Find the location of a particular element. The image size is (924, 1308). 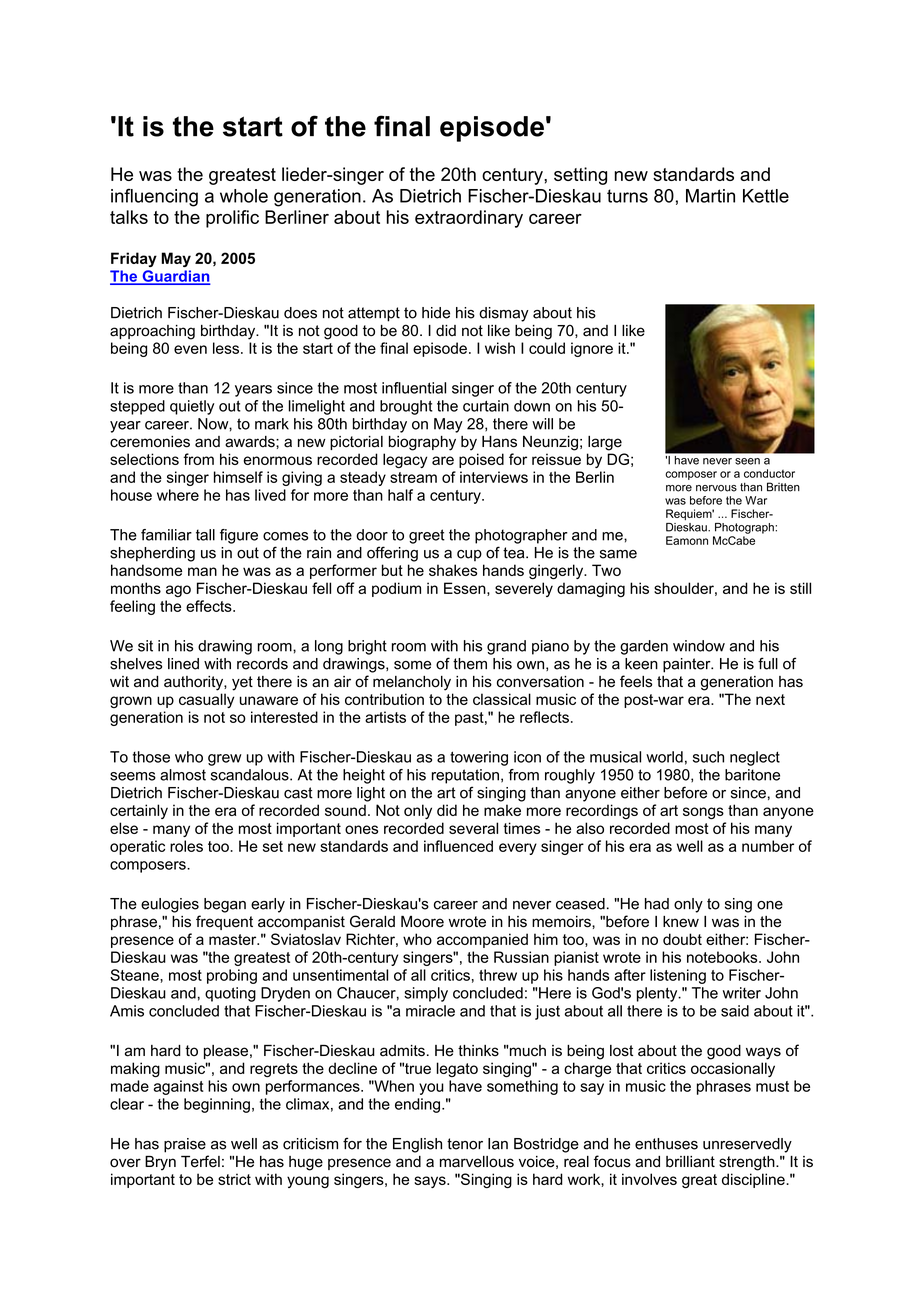

influenced is located at coordinates (458, 846).
